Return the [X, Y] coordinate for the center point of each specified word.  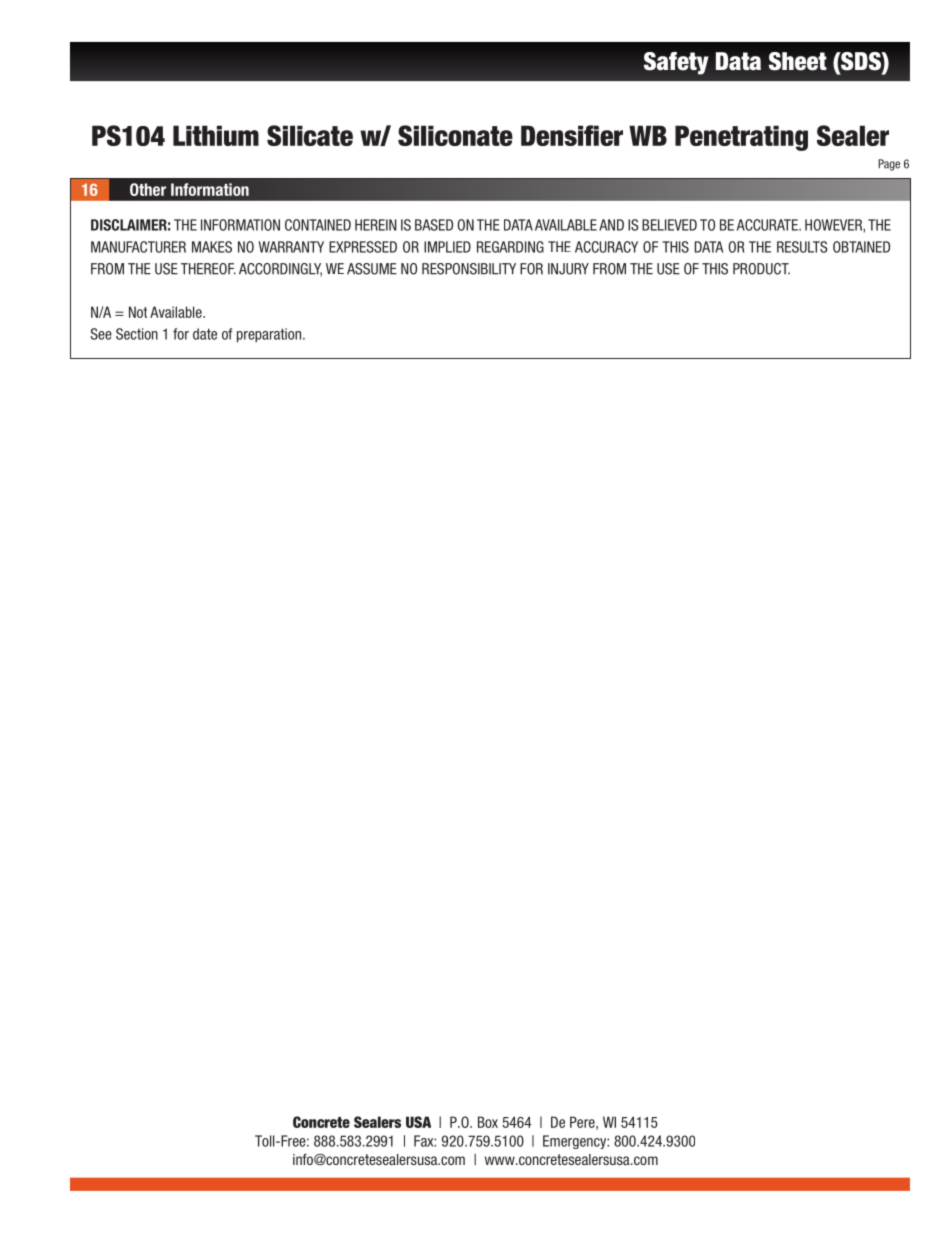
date [205, 334]
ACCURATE [768, 225]
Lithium [216, 135]
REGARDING [510, 247]
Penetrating [741, 138]
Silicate [310, 135]
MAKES [212, 247]
